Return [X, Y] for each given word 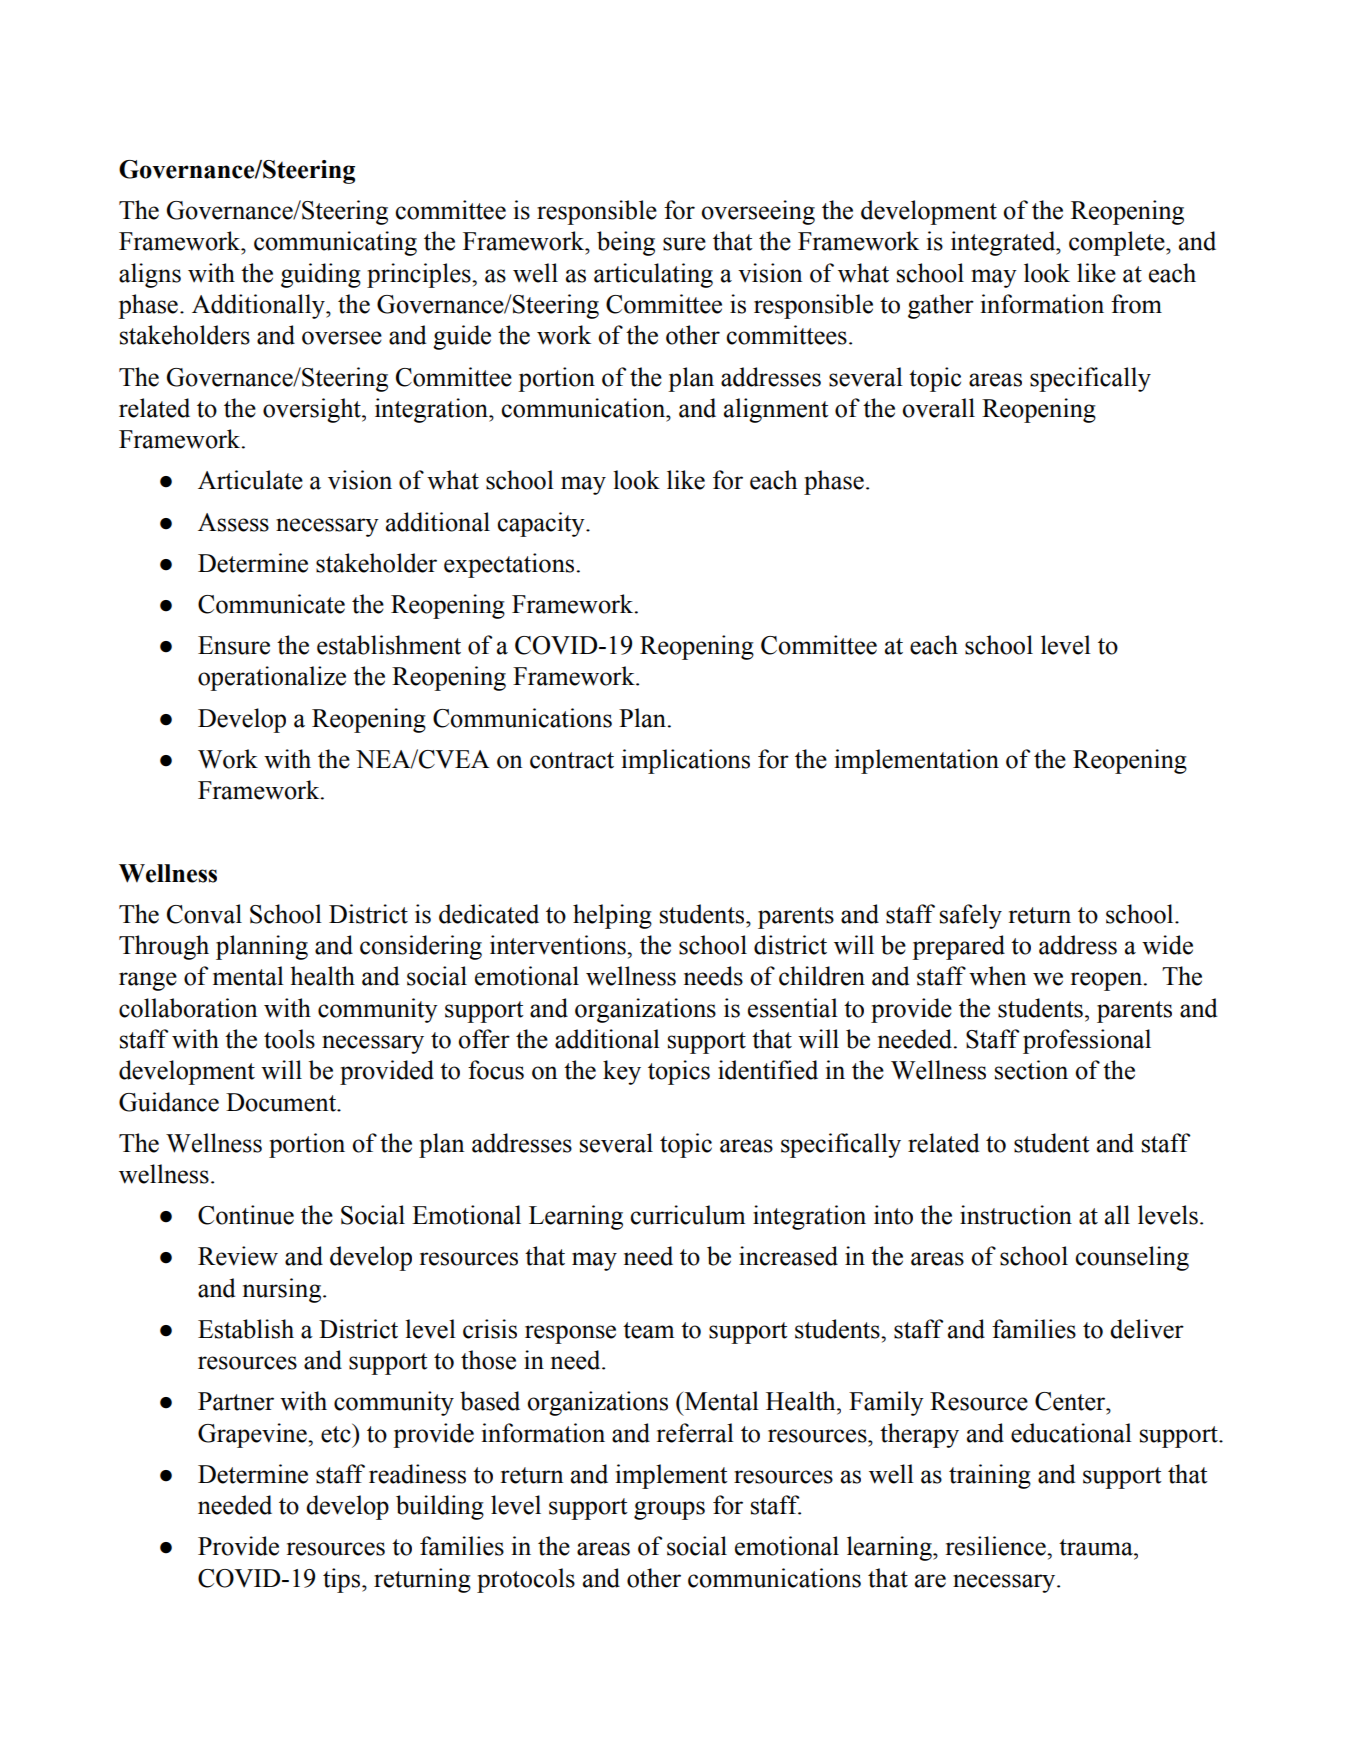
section [1031, 1070]
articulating [653, 275]
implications [686, 761]
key [622, 1072]
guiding [321, 275]
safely [971, 916]
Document [282, 1102]
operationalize [272, 678]
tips [343, 1580]
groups [669, 1510]
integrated [1004, 243]
